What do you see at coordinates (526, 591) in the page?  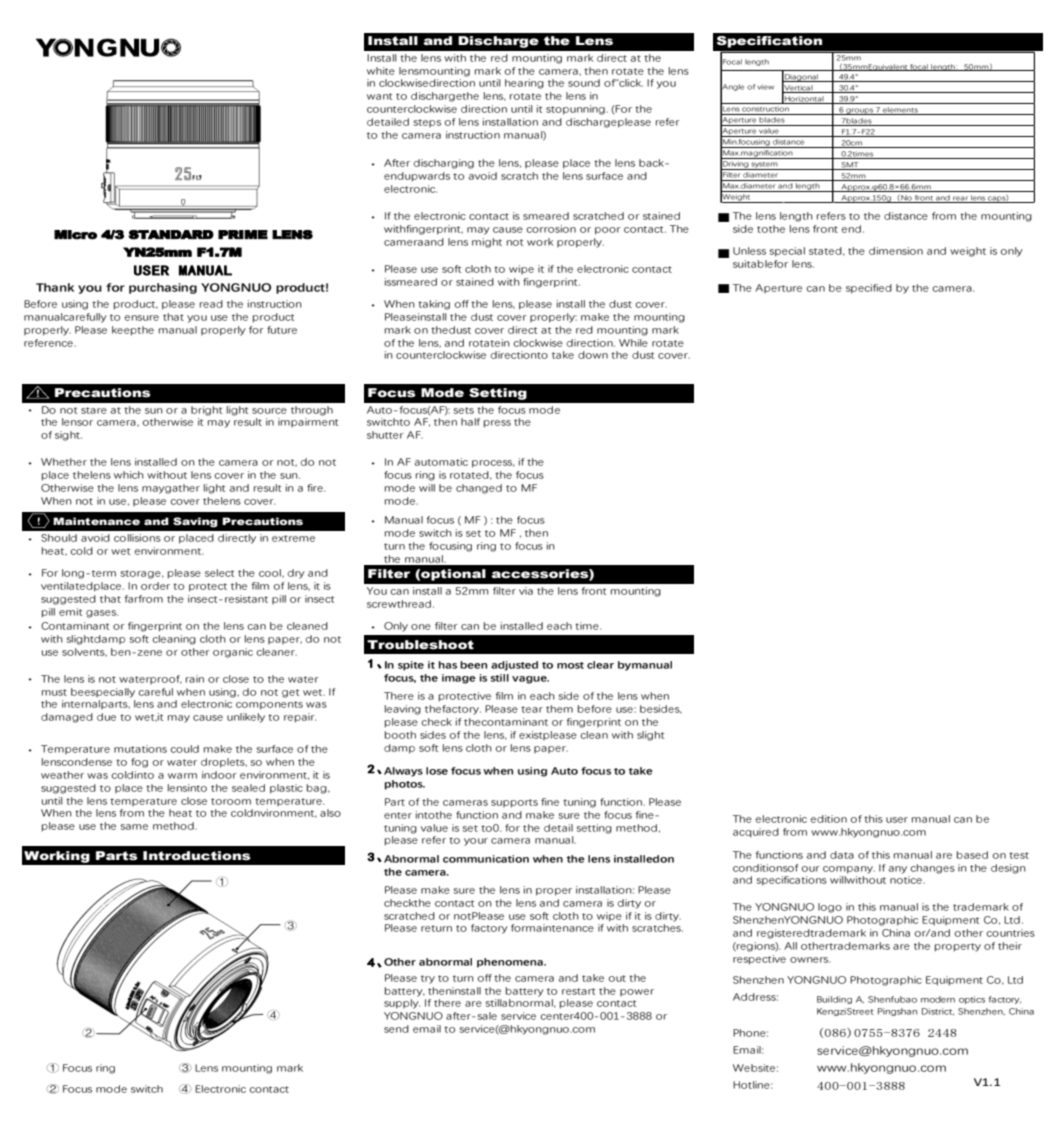 I see `via` at bounding box center [526, 591].
